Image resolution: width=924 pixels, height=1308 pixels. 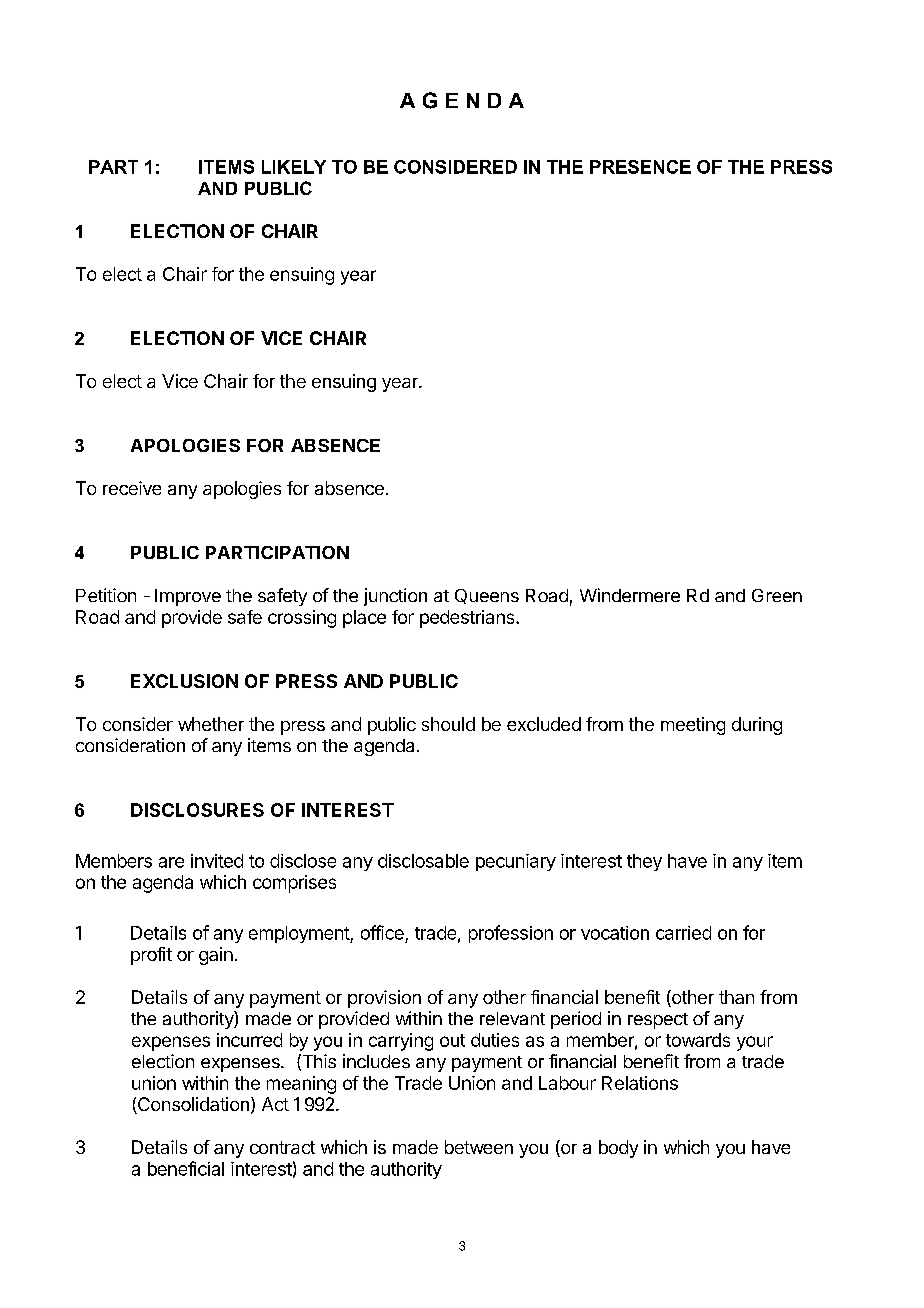 What do you see at coordinates (640, 167) in the screenshot?
I see `PRESENCE` at bounding box center [640, 167].
